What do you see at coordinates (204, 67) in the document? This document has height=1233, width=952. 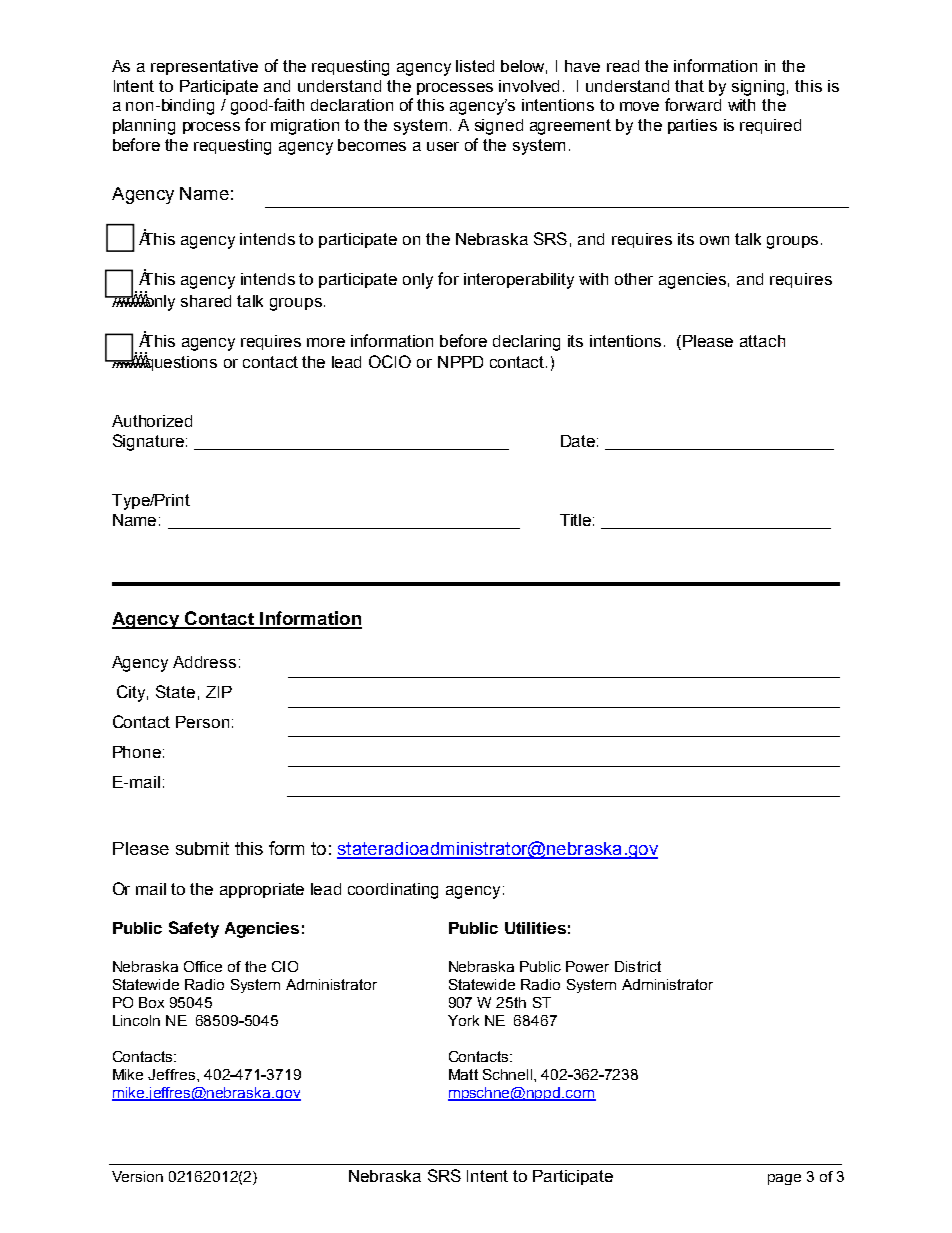 I see `representative` at bounding box center [204, 67].
